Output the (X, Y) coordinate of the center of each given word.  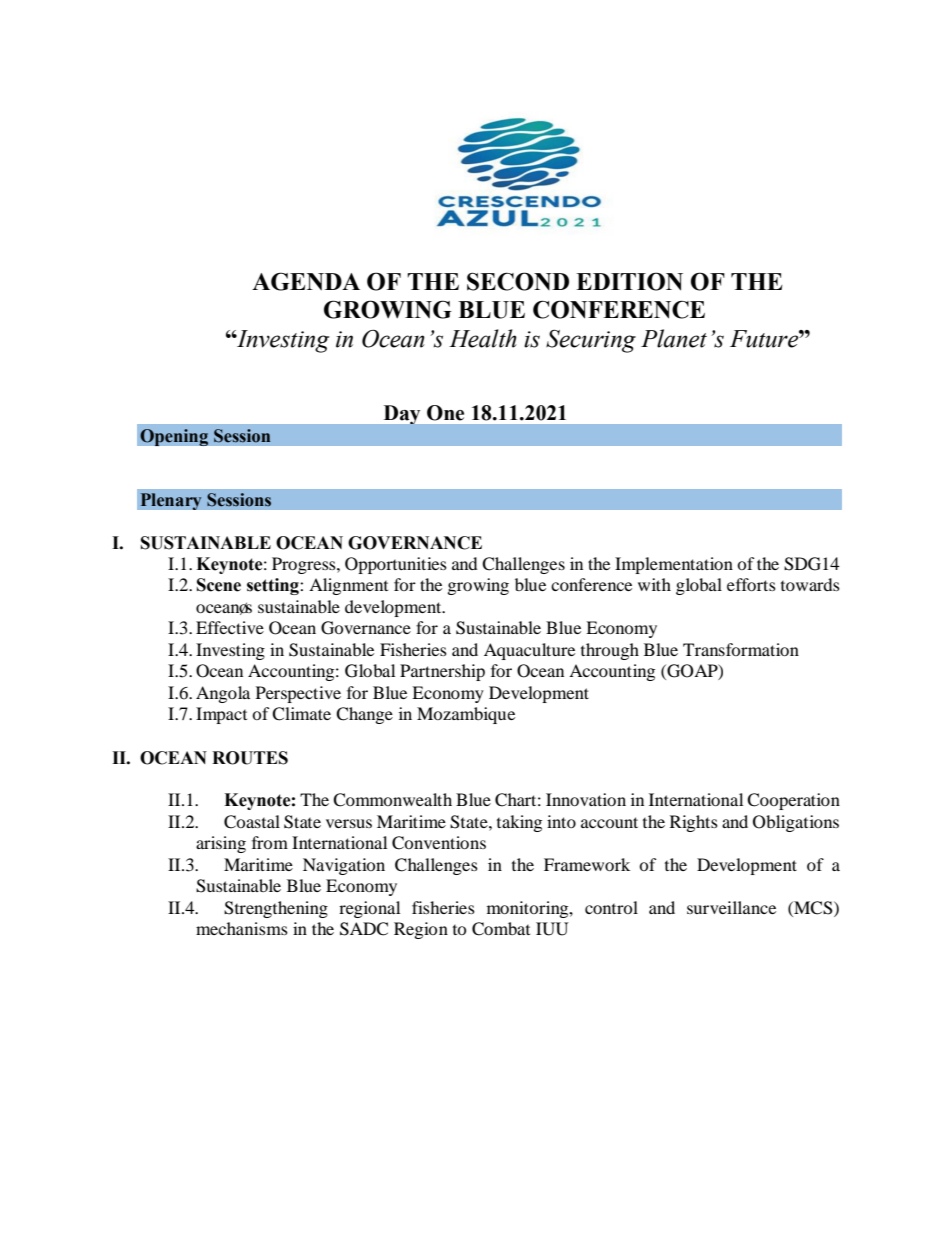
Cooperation (793, 801)
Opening (174, 437)
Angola (223, 694)
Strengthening (276, 909)
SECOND (518, 281)
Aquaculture (529, 651)
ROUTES (250, 758)
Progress (305, 565)
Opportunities (396, 565)
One (445, 413)
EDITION (629, 281)
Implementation (674, 565)
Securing (591, 341)
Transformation (741, 649)
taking (519, 823)
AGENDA (306, 281)
